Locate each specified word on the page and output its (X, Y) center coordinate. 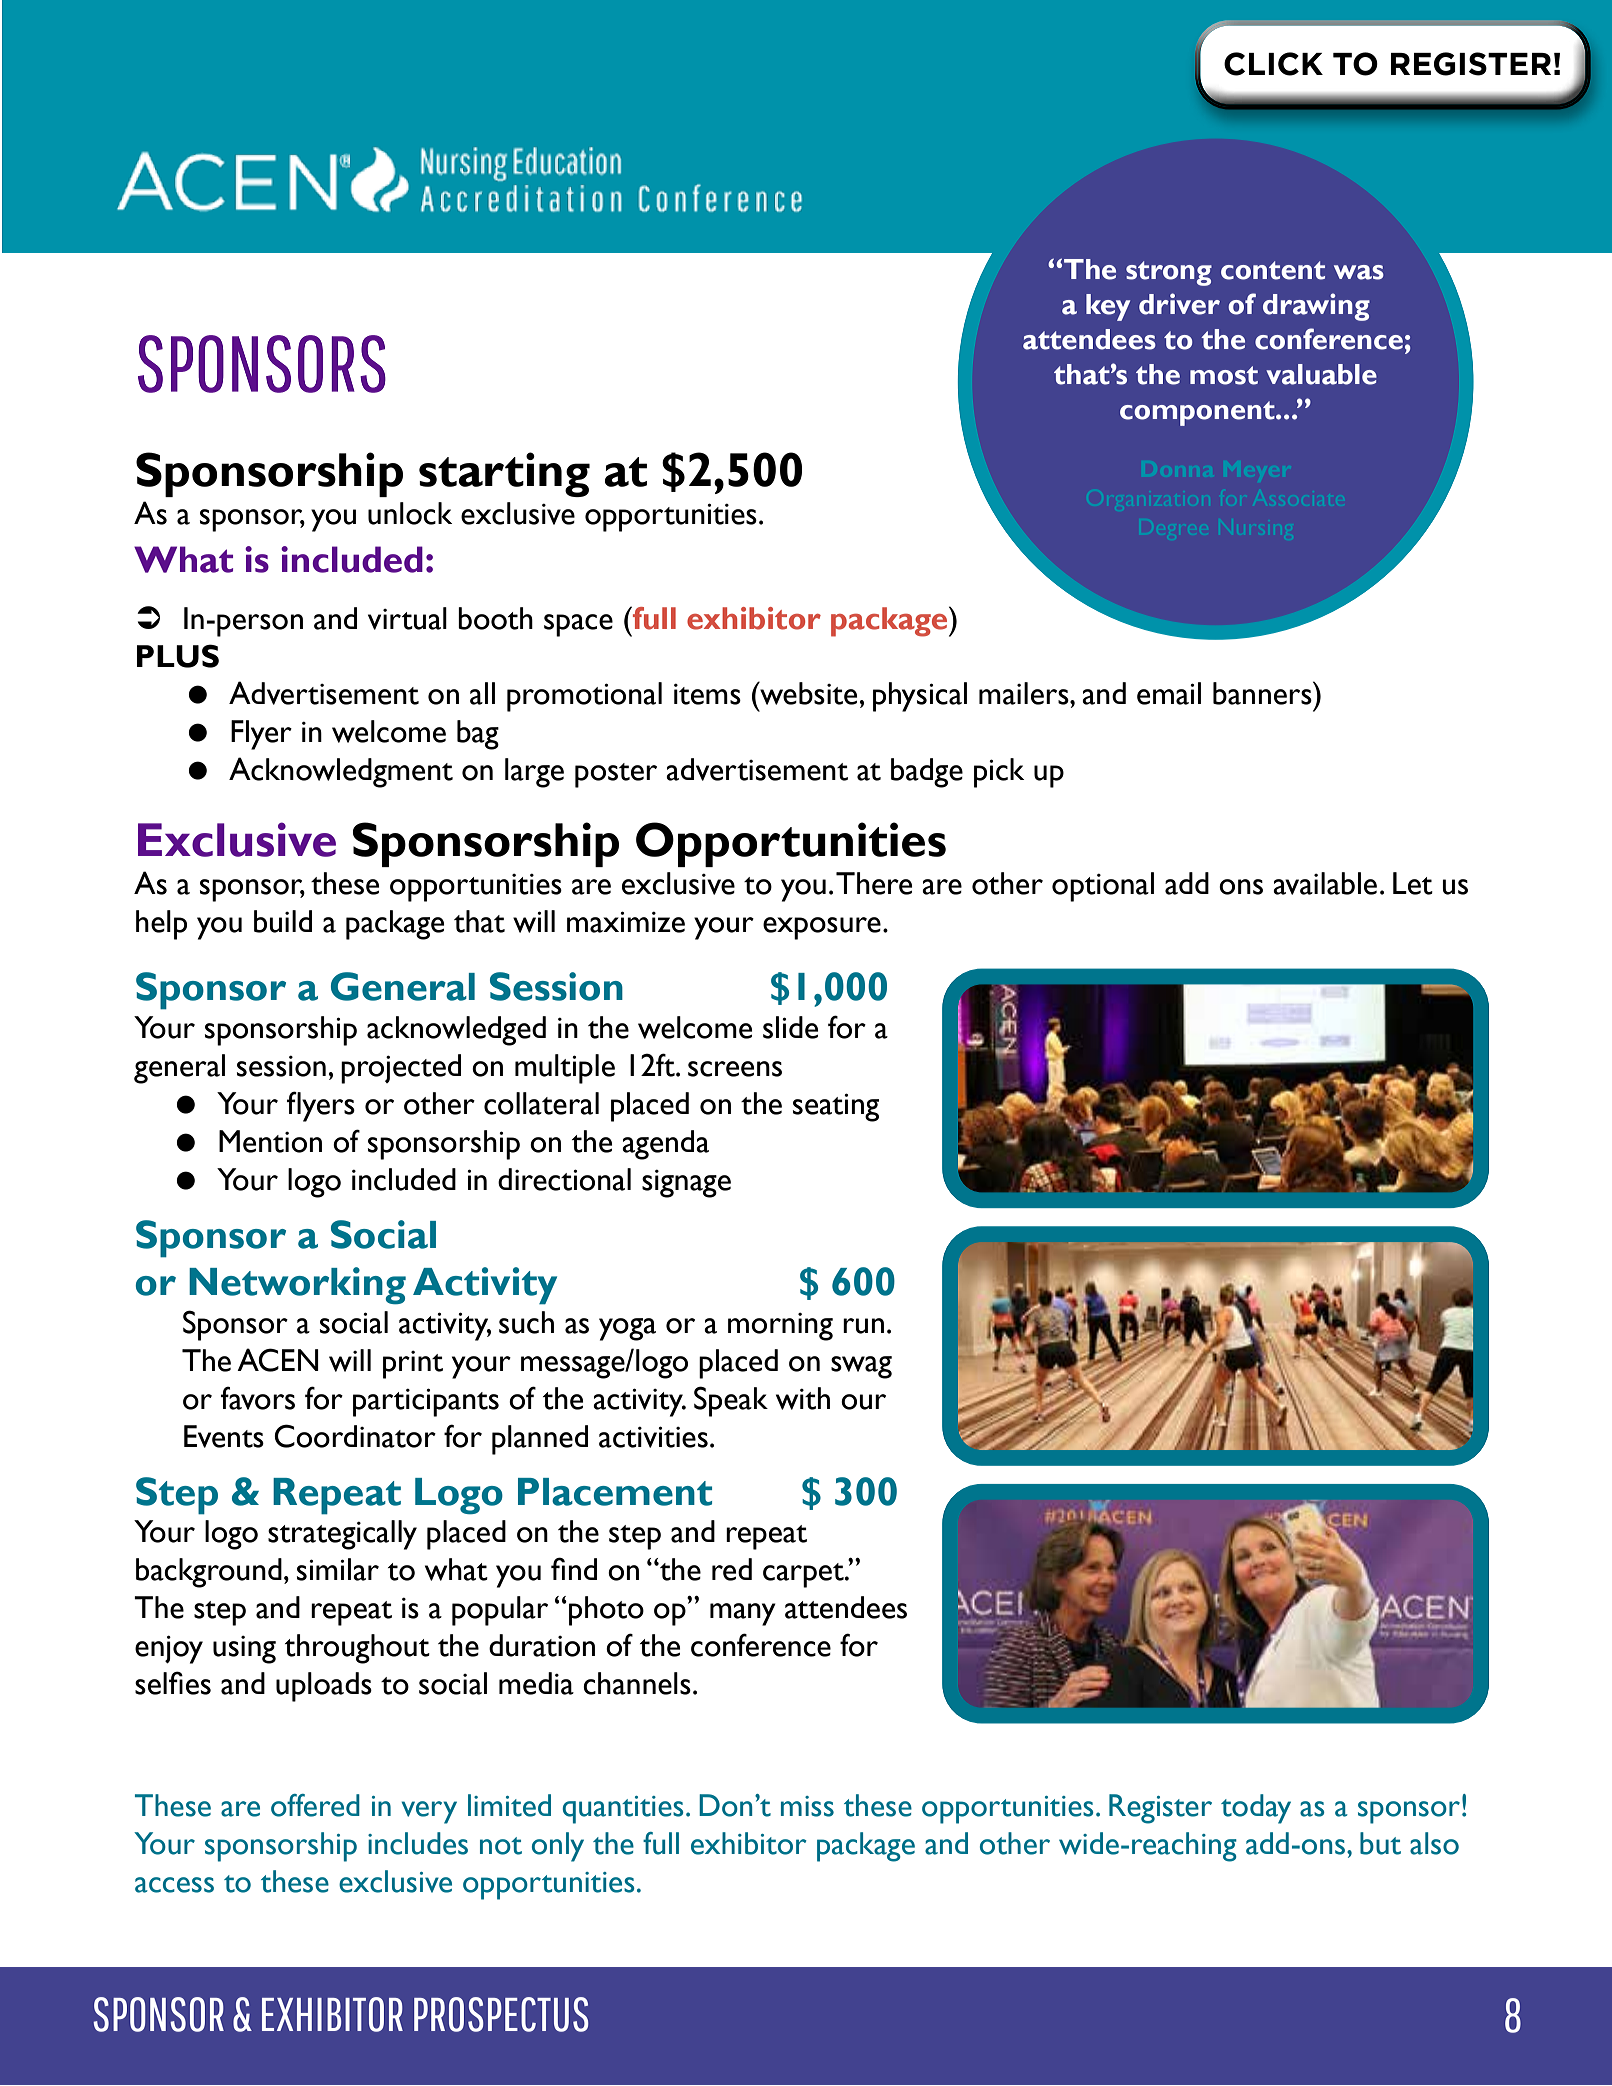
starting (504, 474)
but (1380, 1843)
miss (807, 1806)
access (174, 1885)
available (1325, 883)
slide (791, 1027)
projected (401, 1069)
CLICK (1273, 64)
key (1108, 307)
